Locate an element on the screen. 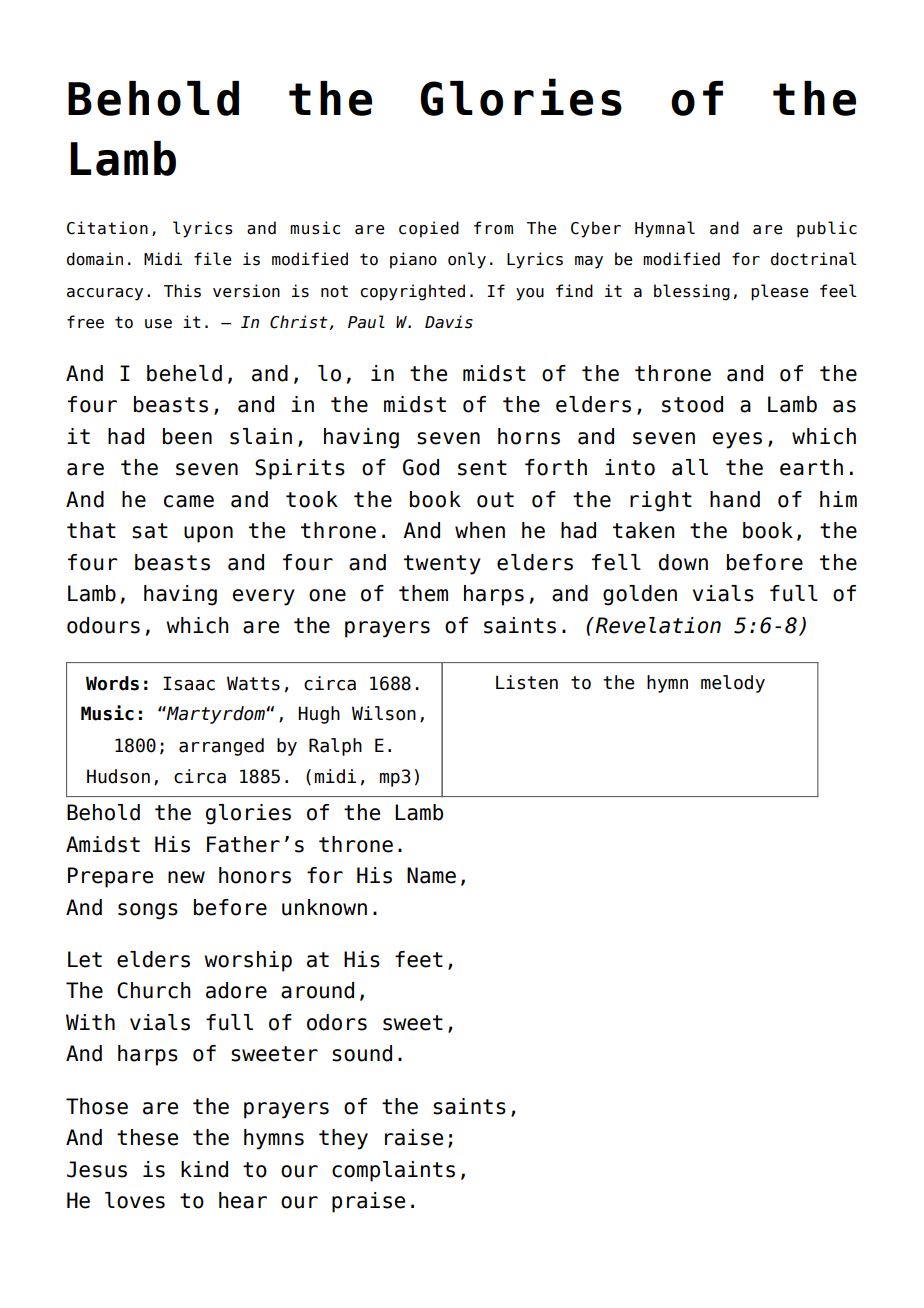 The height and width of the screenshot is (1308, 924). please is located at coordinates (780, 292).
